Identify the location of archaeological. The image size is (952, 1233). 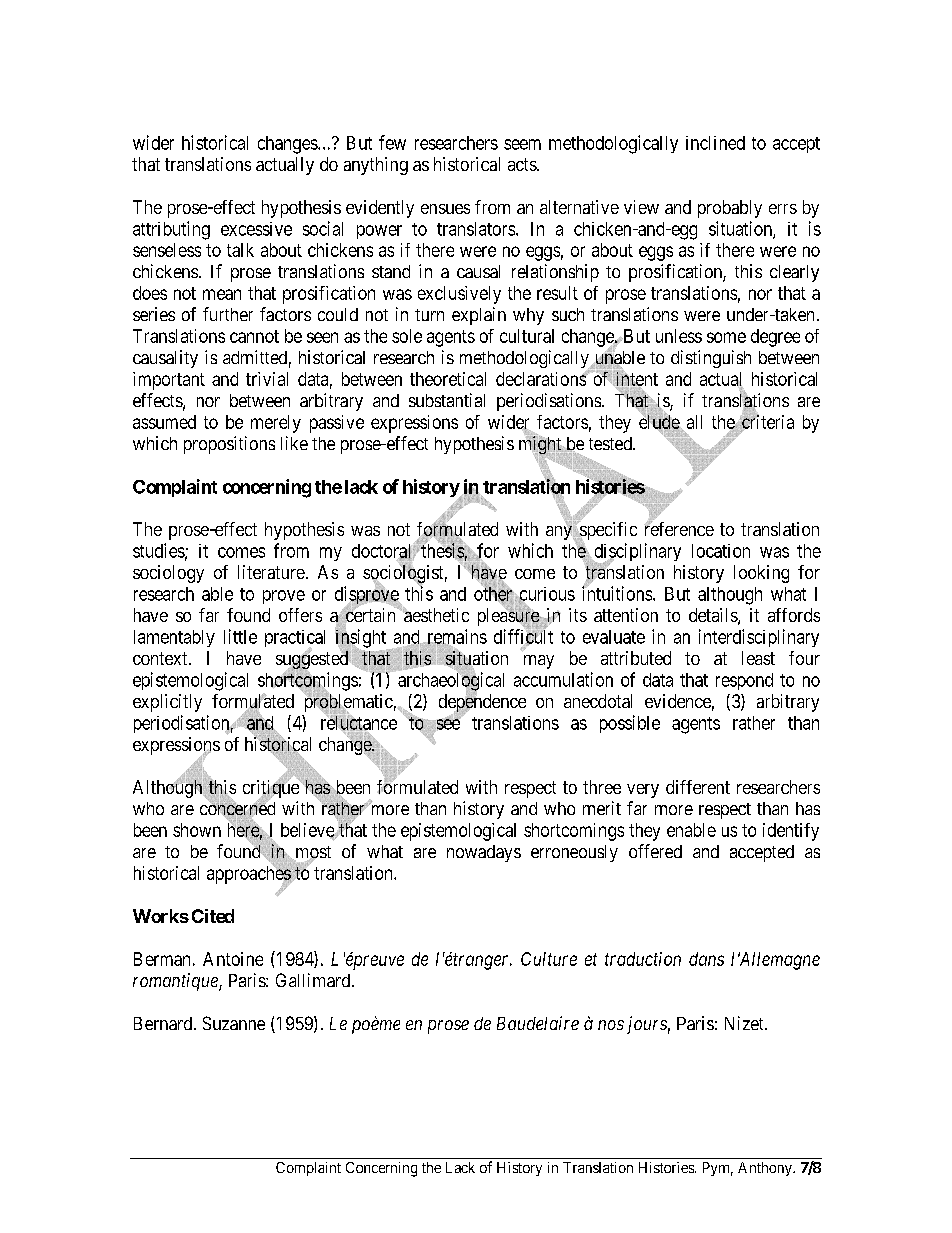
(451, 682).
